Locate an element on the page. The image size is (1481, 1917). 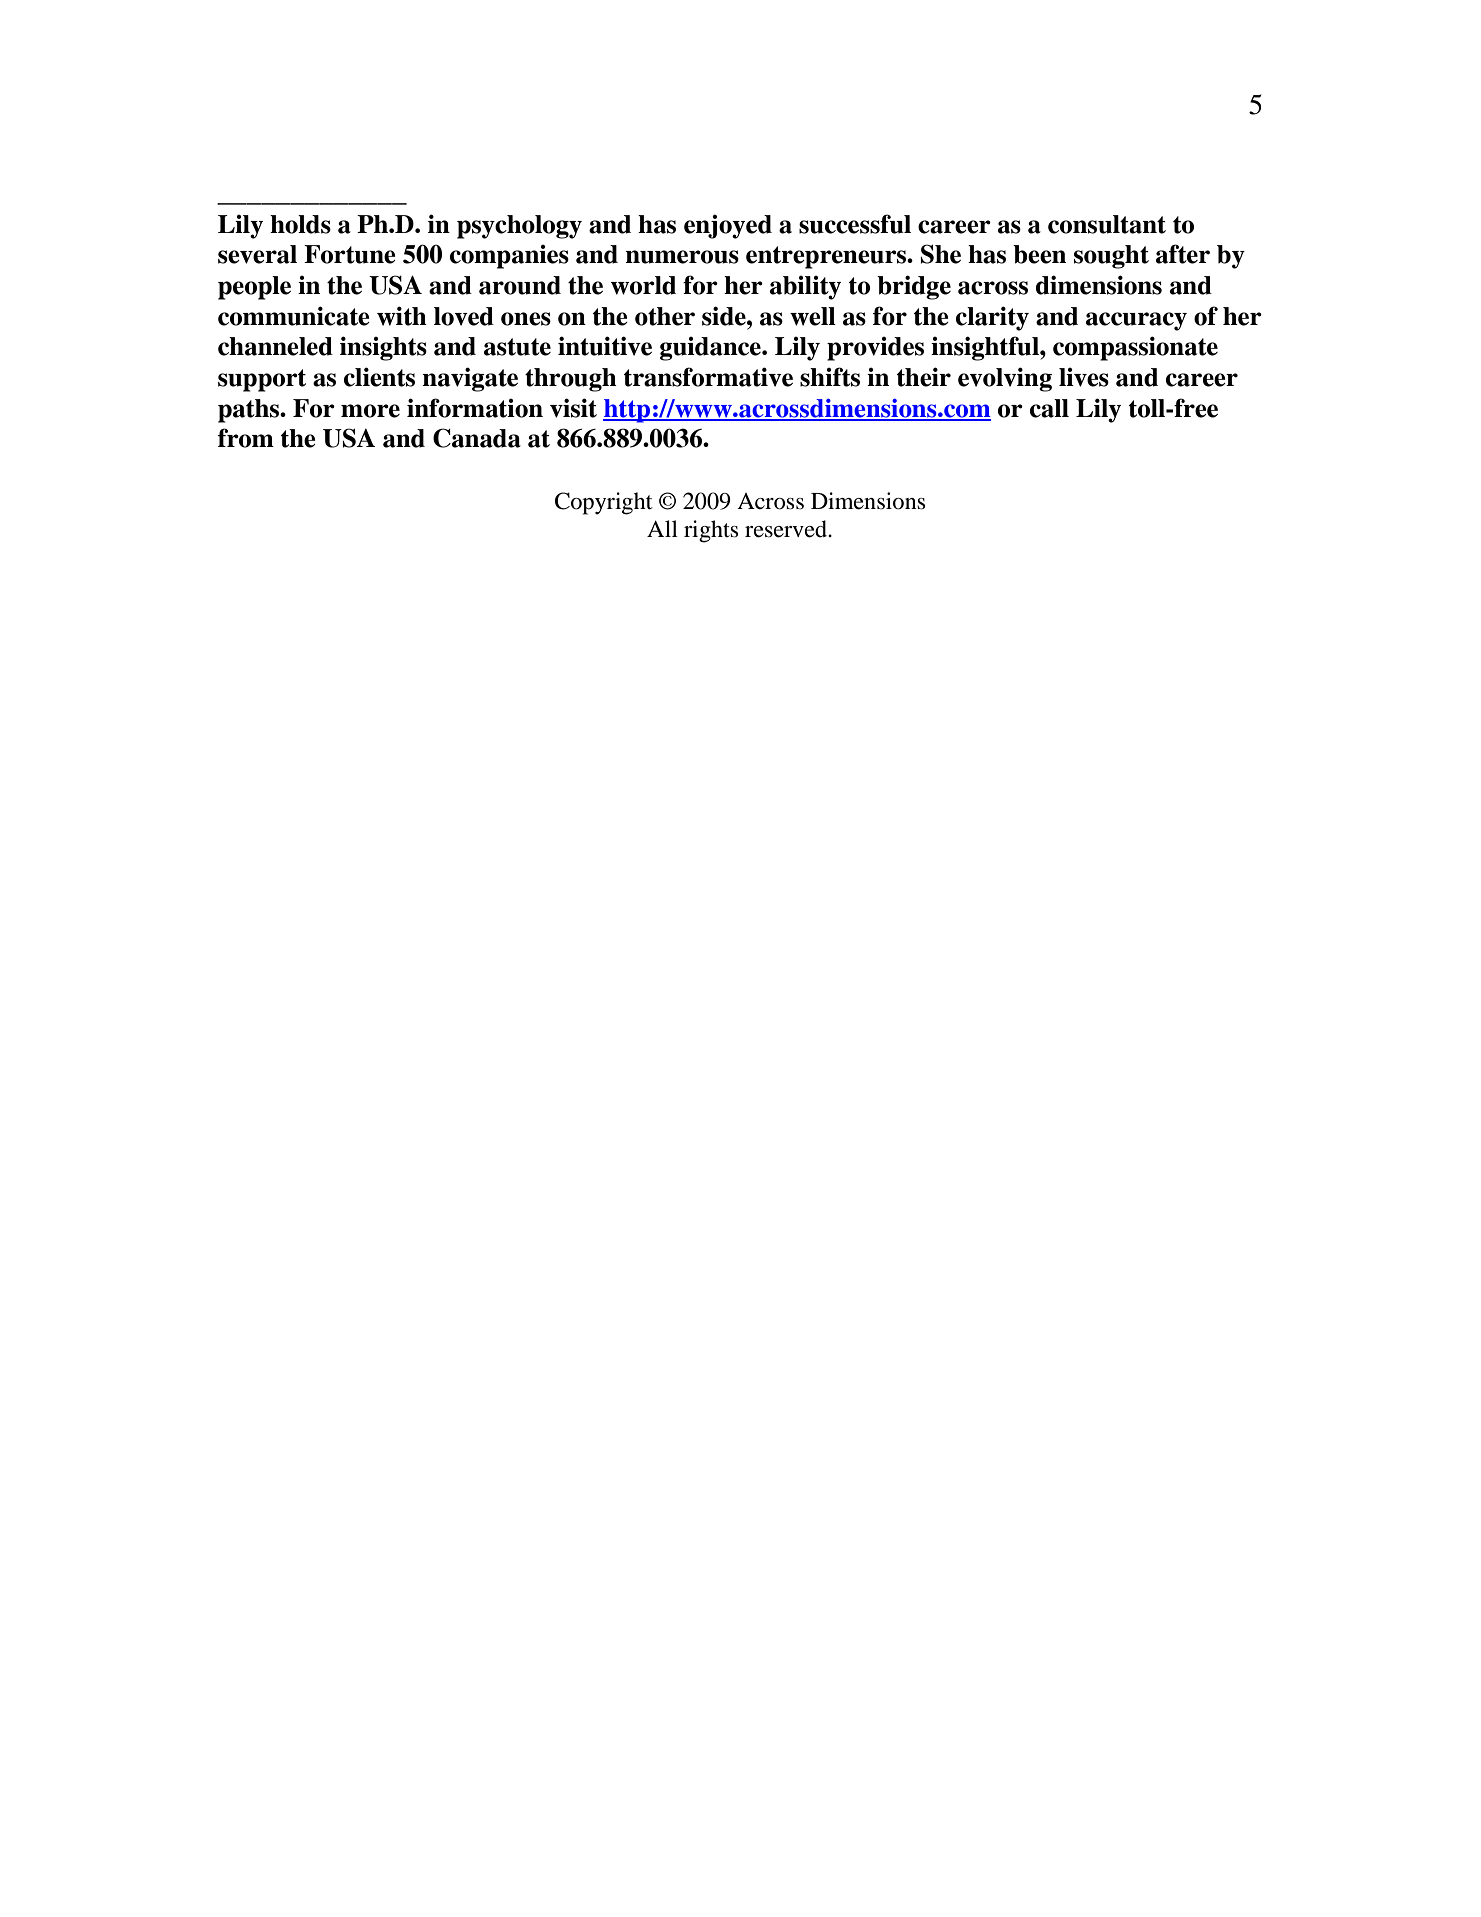
clients is located at coordinates (379, 377).
